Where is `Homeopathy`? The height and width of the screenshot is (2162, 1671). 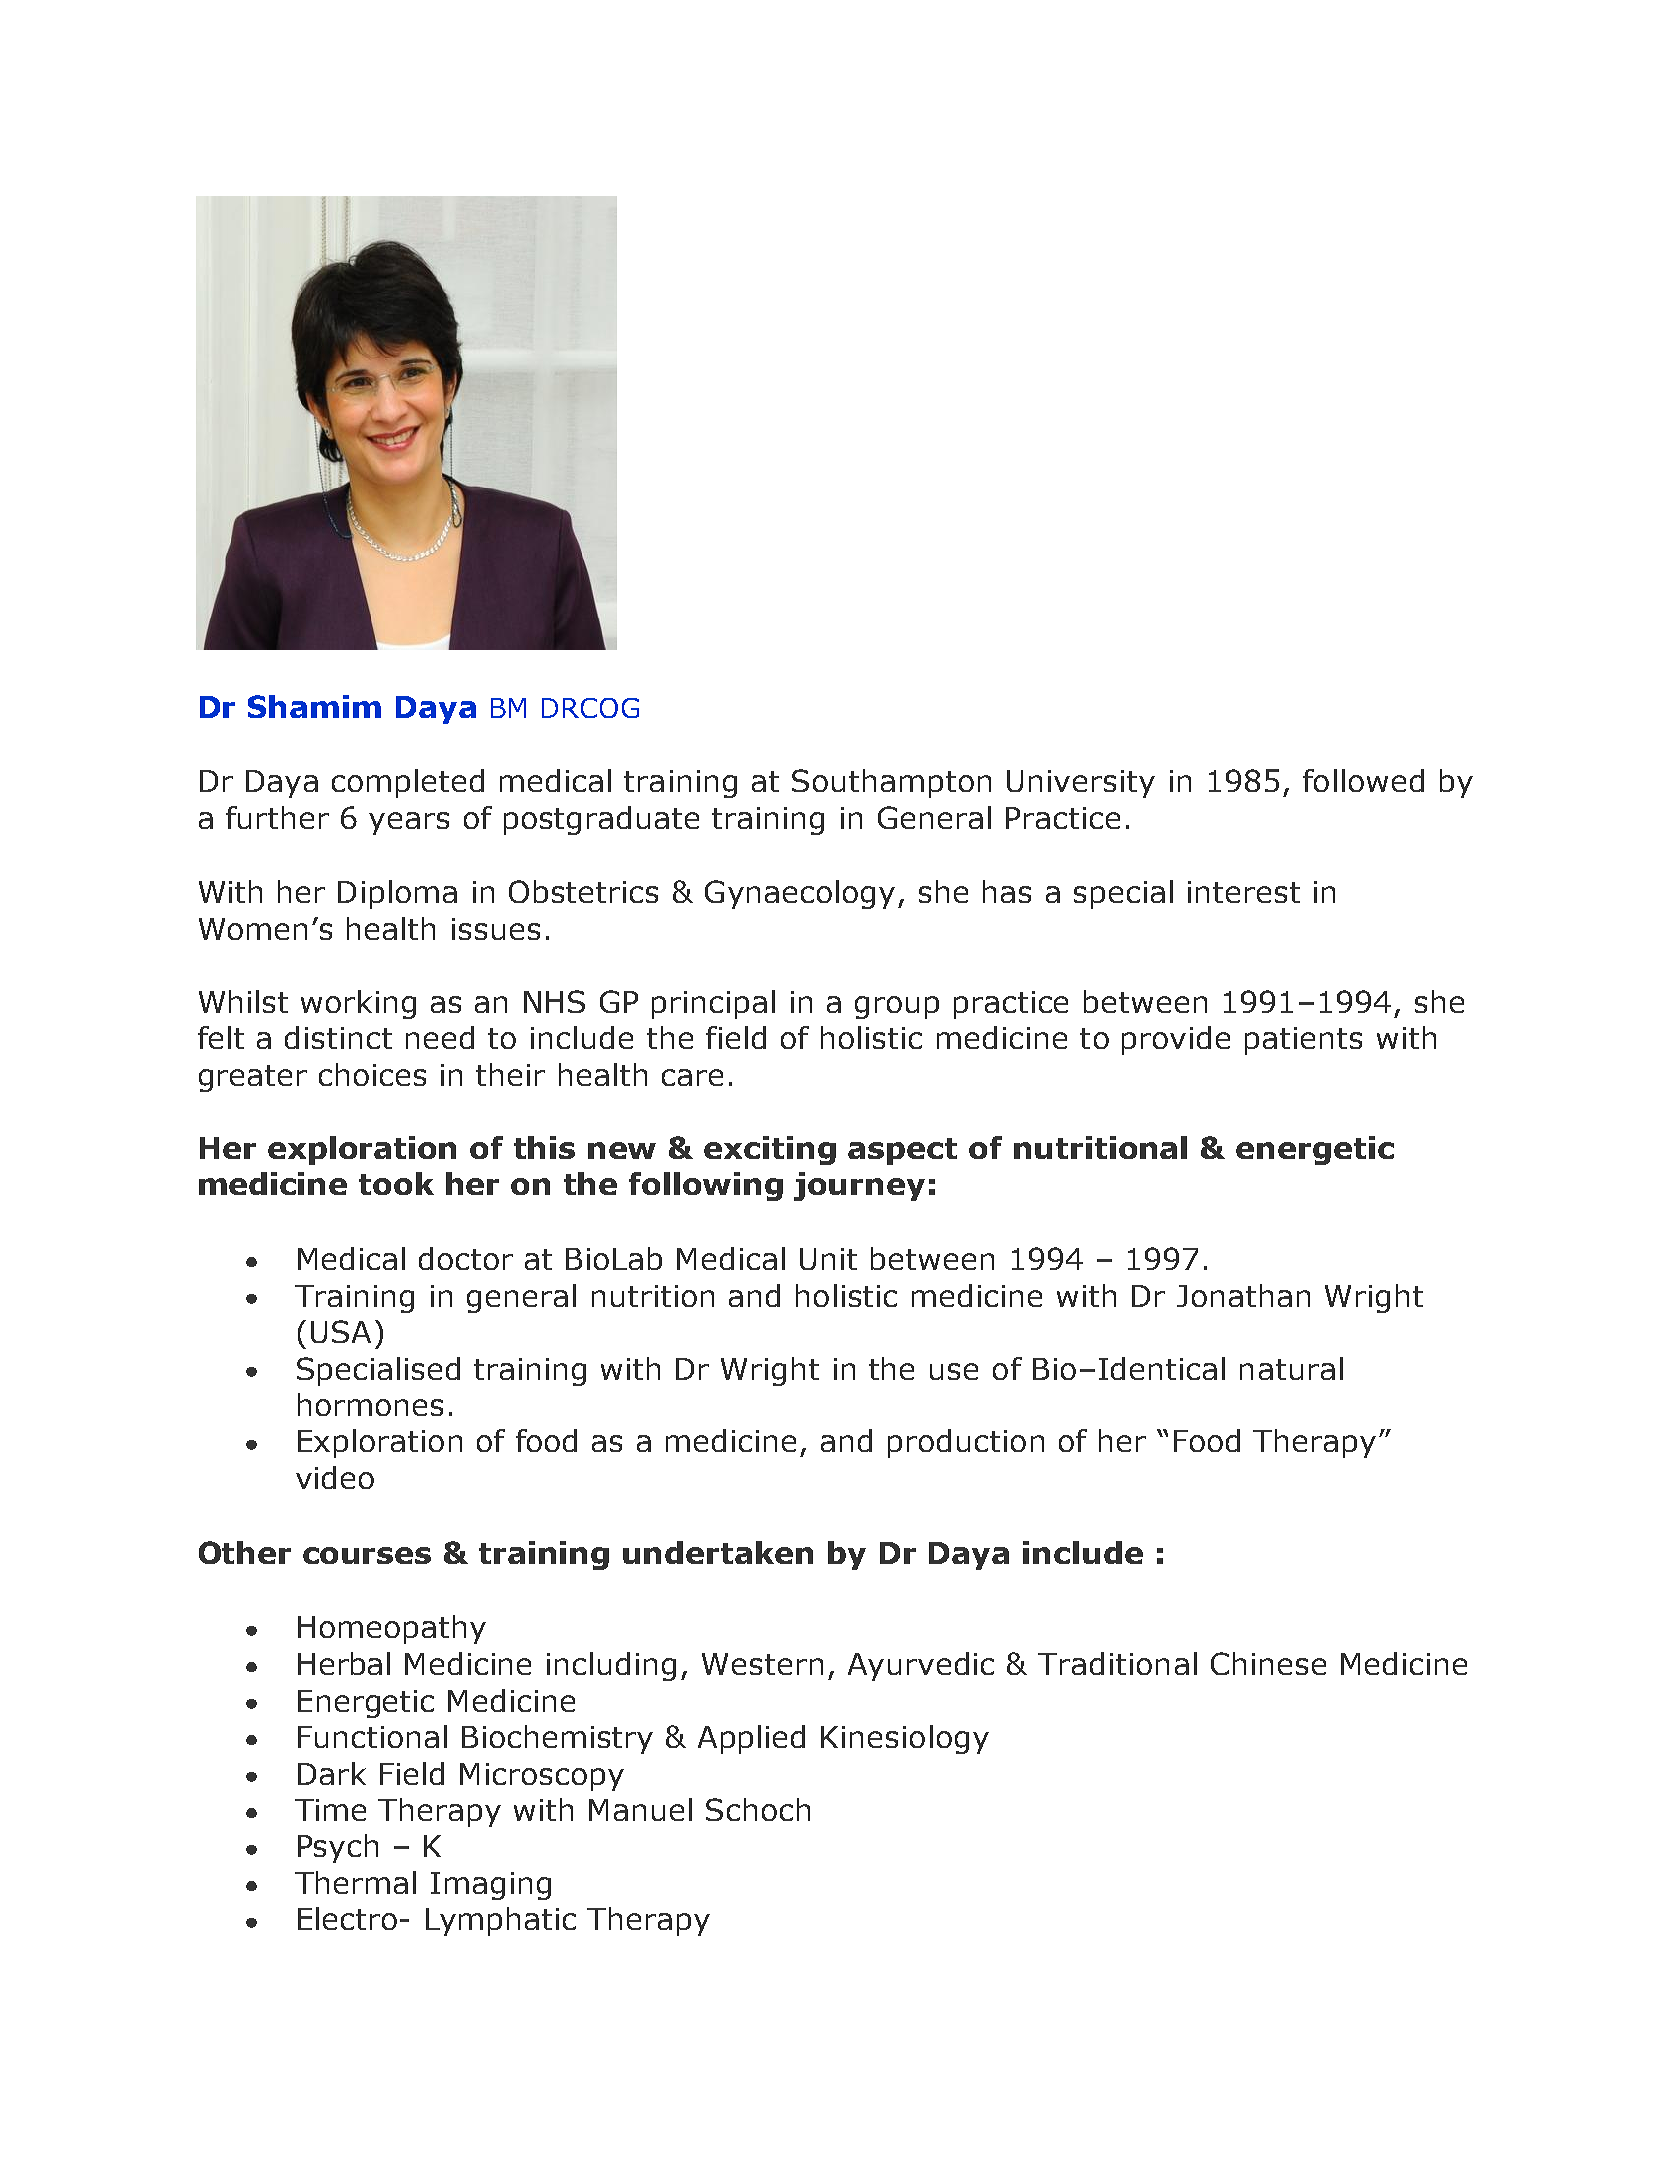
Homeopathy is located at coordinates (392, 1629).
